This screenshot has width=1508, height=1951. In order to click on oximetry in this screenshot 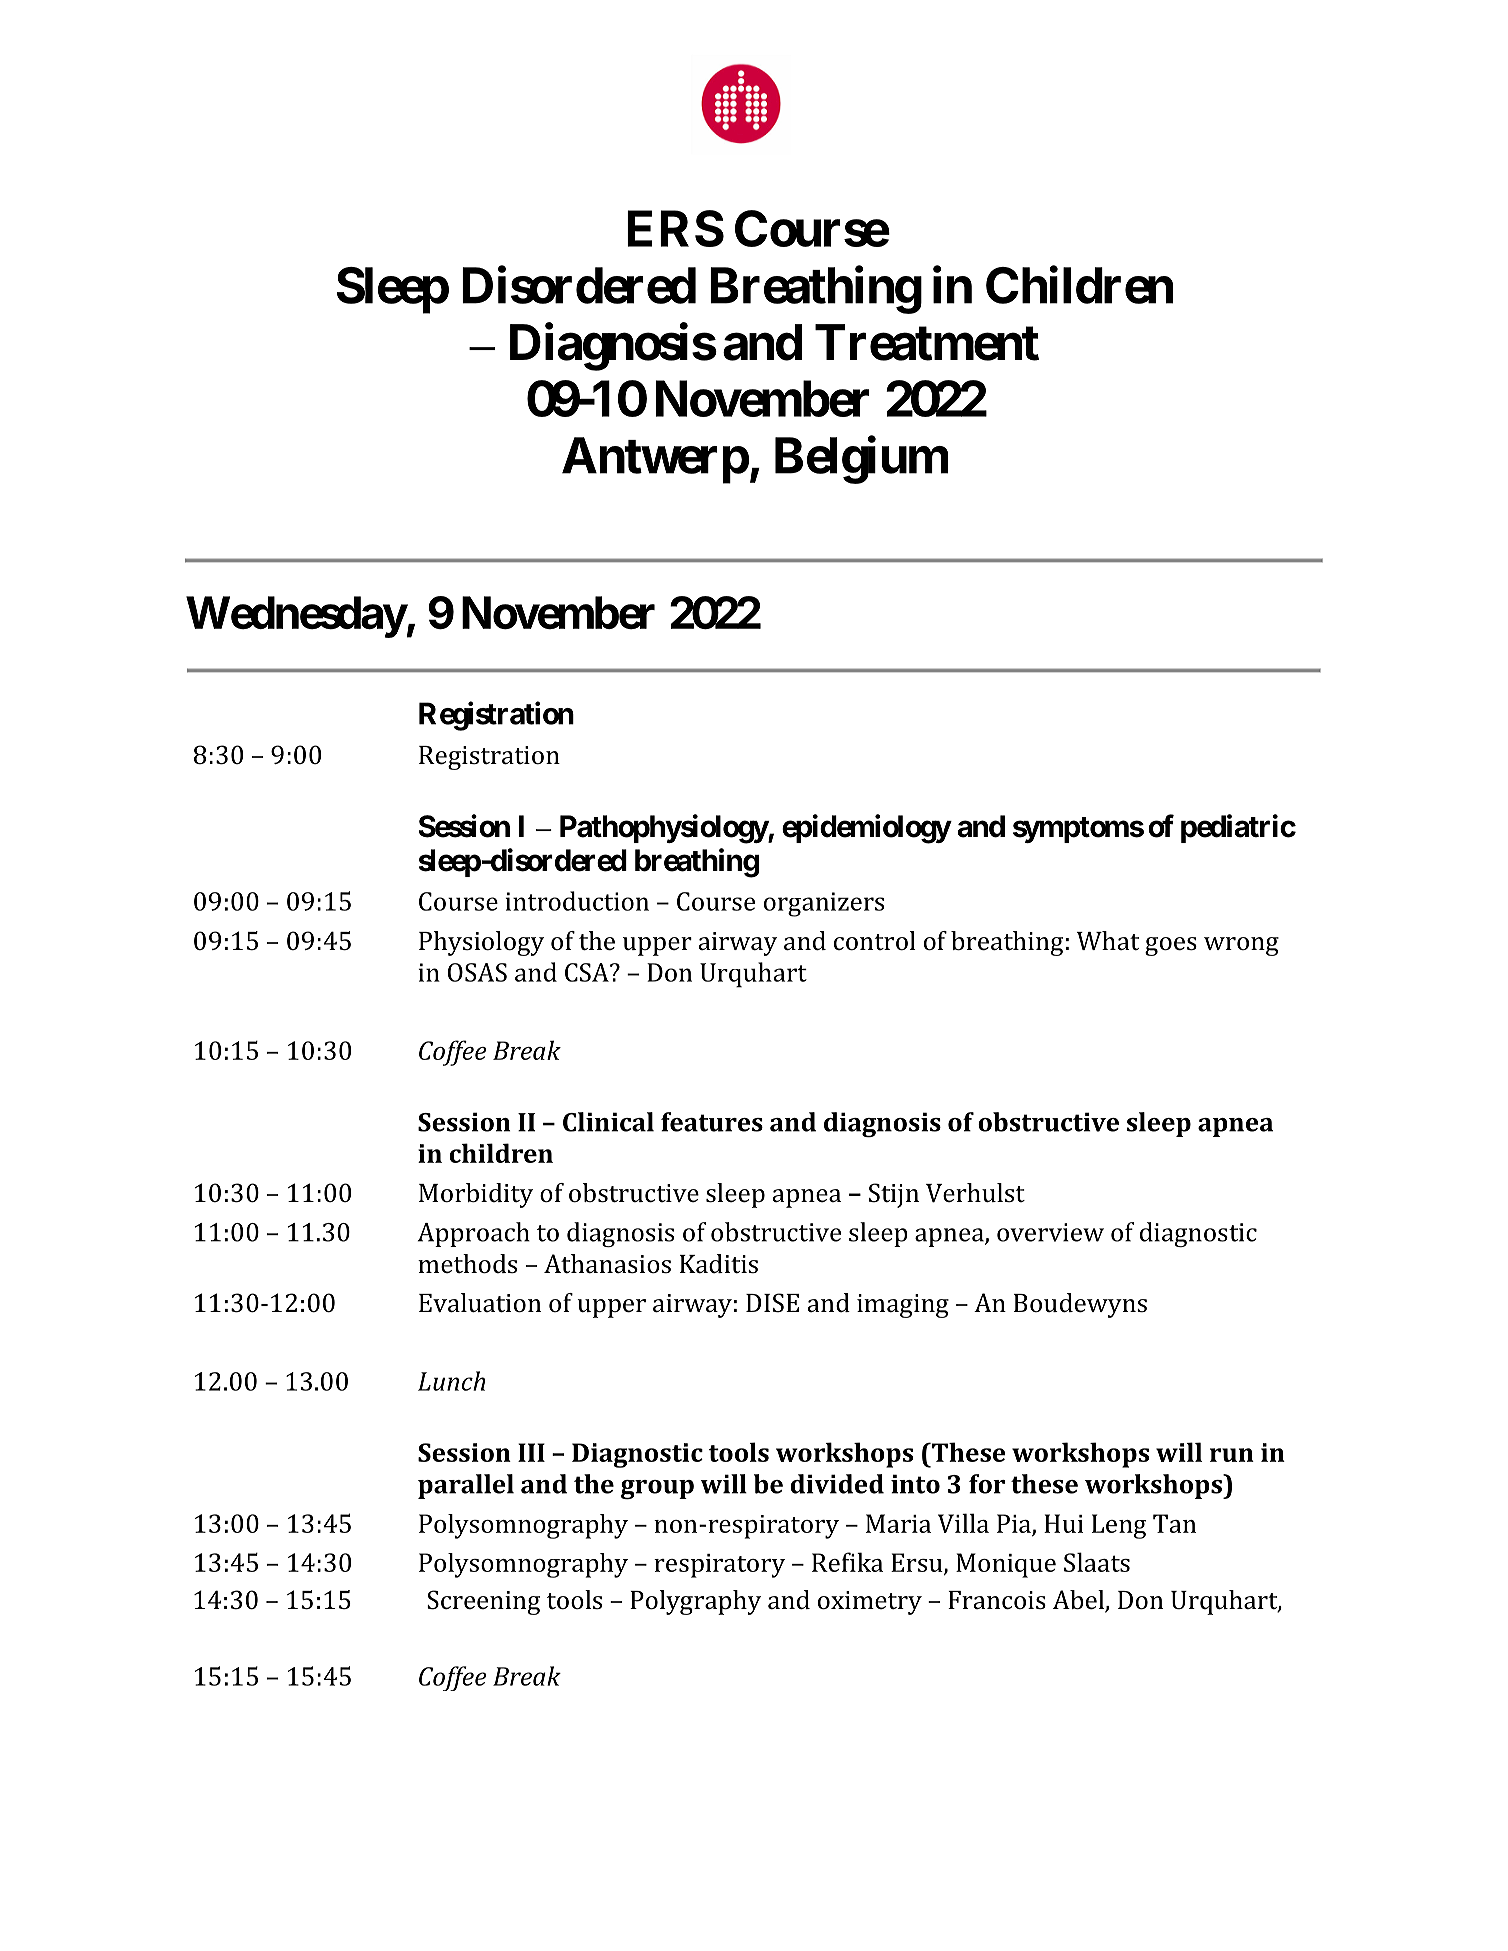, I will do `click(870, 1603)`.
